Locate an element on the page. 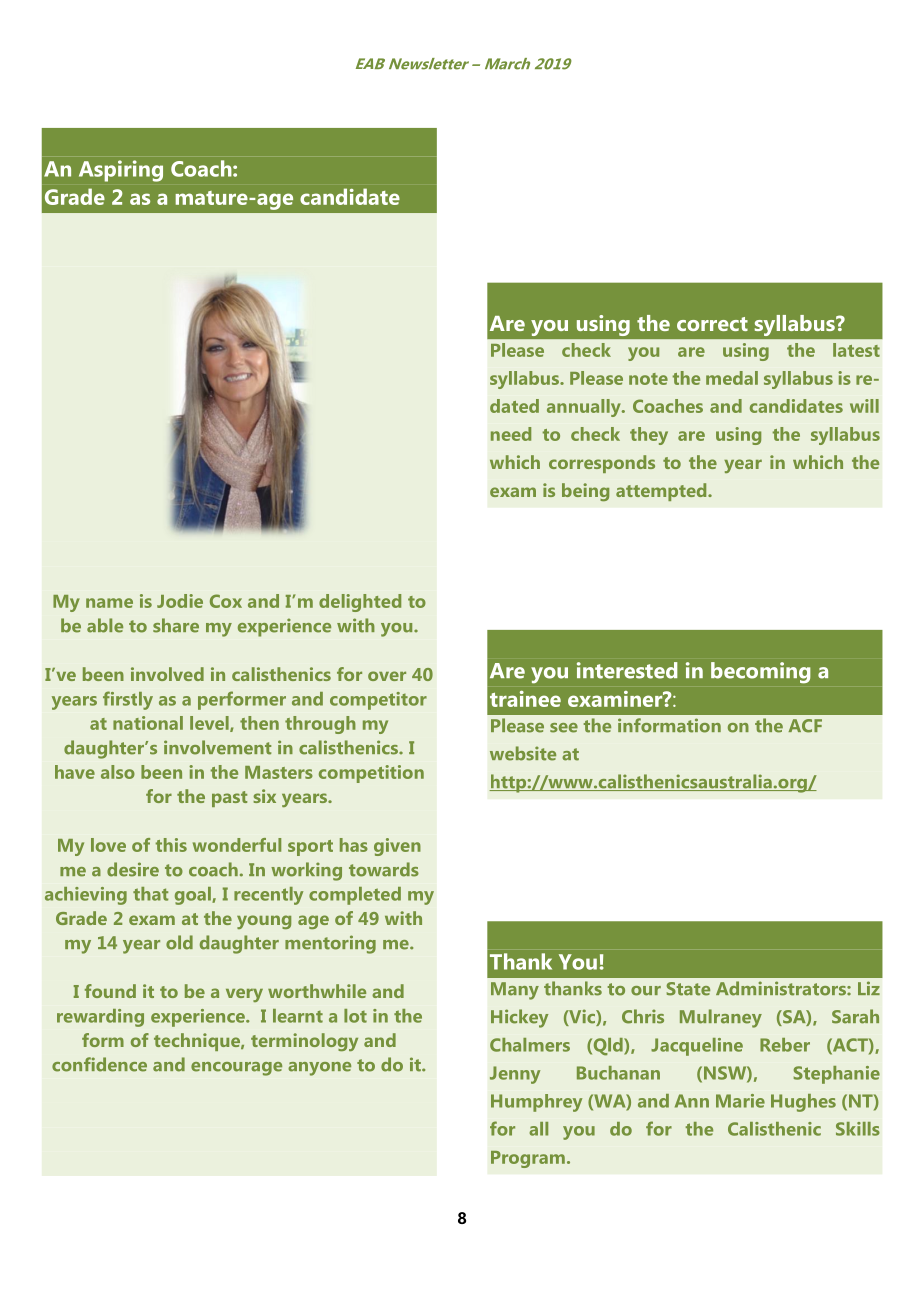  Jodie is located at coordinates (180, 601).
